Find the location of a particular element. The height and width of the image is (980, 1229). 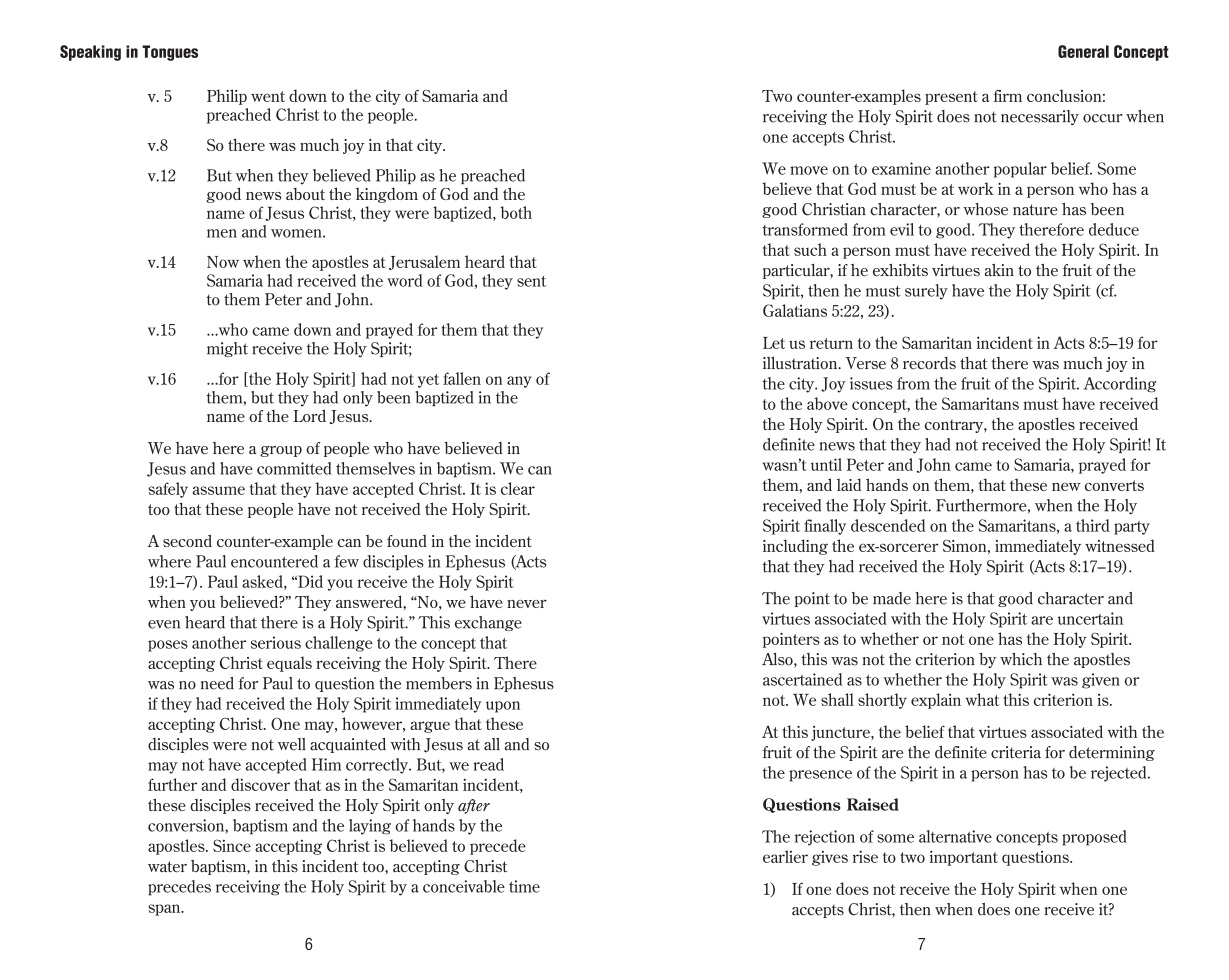

went is located at coordinates (268, 96).
